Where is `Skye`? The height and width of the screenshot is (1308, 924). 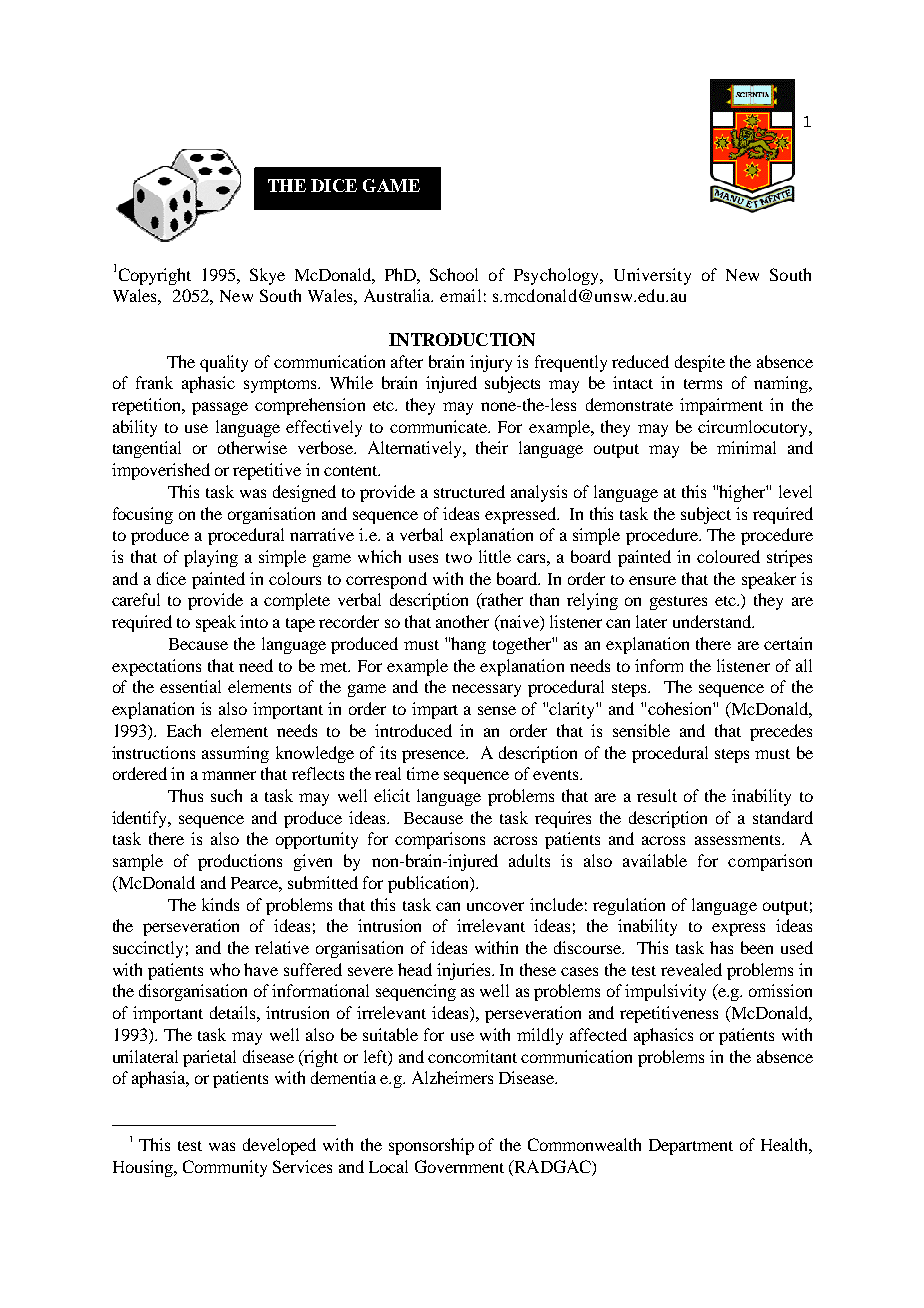
Skye is located at coordinates (267, 276).
